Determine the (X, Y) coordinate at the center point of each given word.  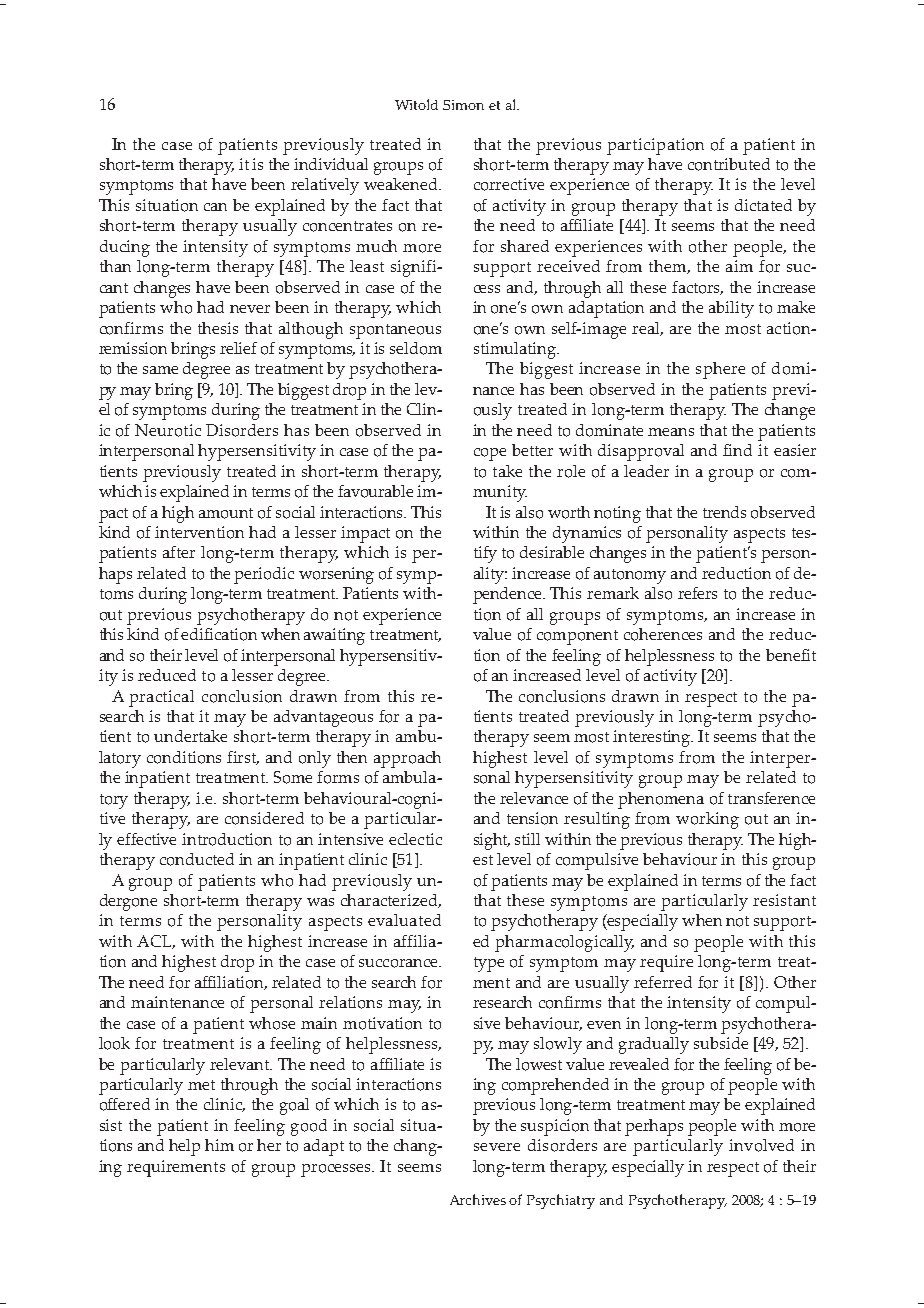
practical (161, 698)
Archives (478, 1199)
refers (697, 593)
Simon (463, 105)
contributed (729, 164)
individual (331, 164)
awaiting (334, 636)
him (219, 1145)
